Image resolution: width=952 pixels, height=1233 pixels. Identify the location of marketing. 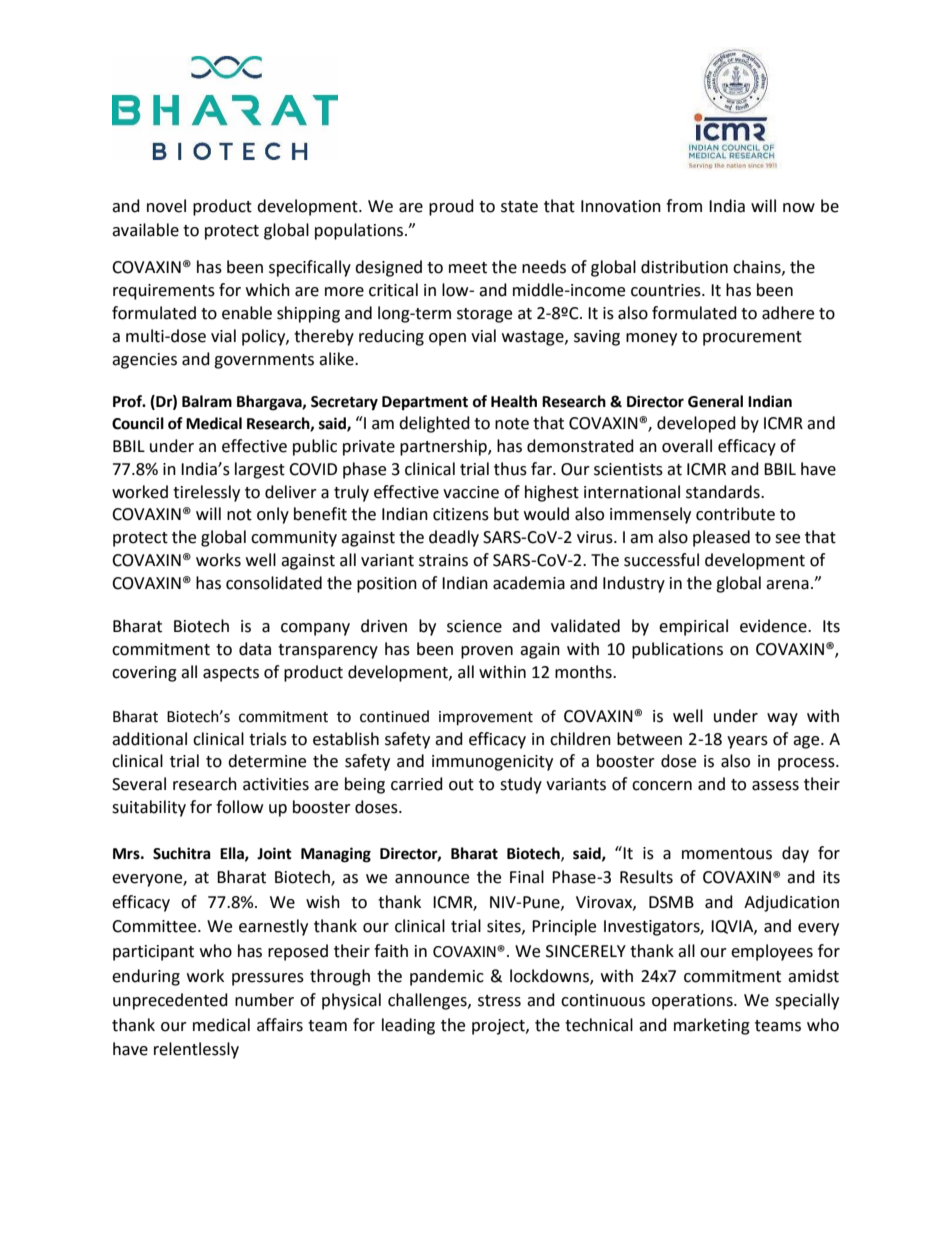
(712, 1026).
